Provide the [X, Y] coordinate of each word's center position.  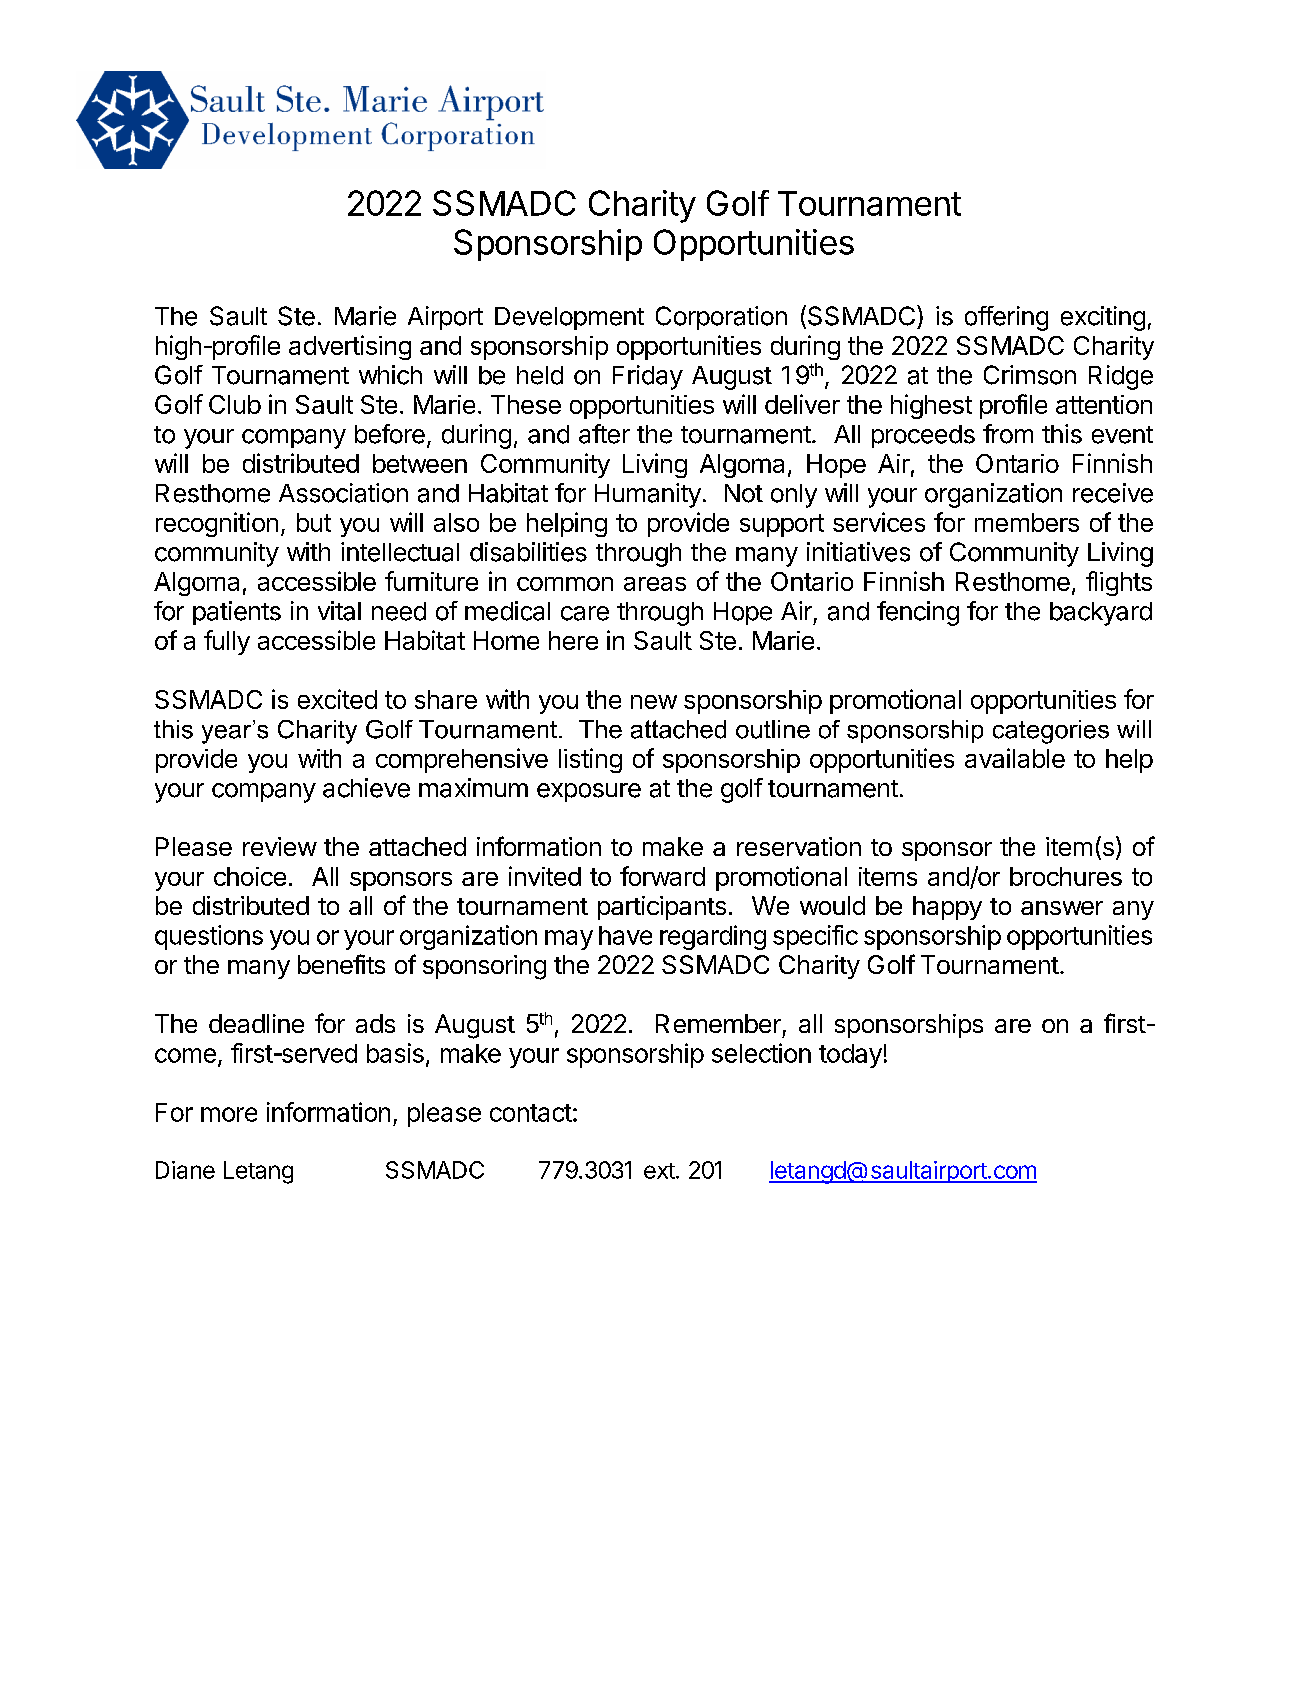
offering [1006, 318]
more [229, 1114]
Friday [648, 377]
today [850, 1056]
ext [659, 1171]
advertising [350, 347]
